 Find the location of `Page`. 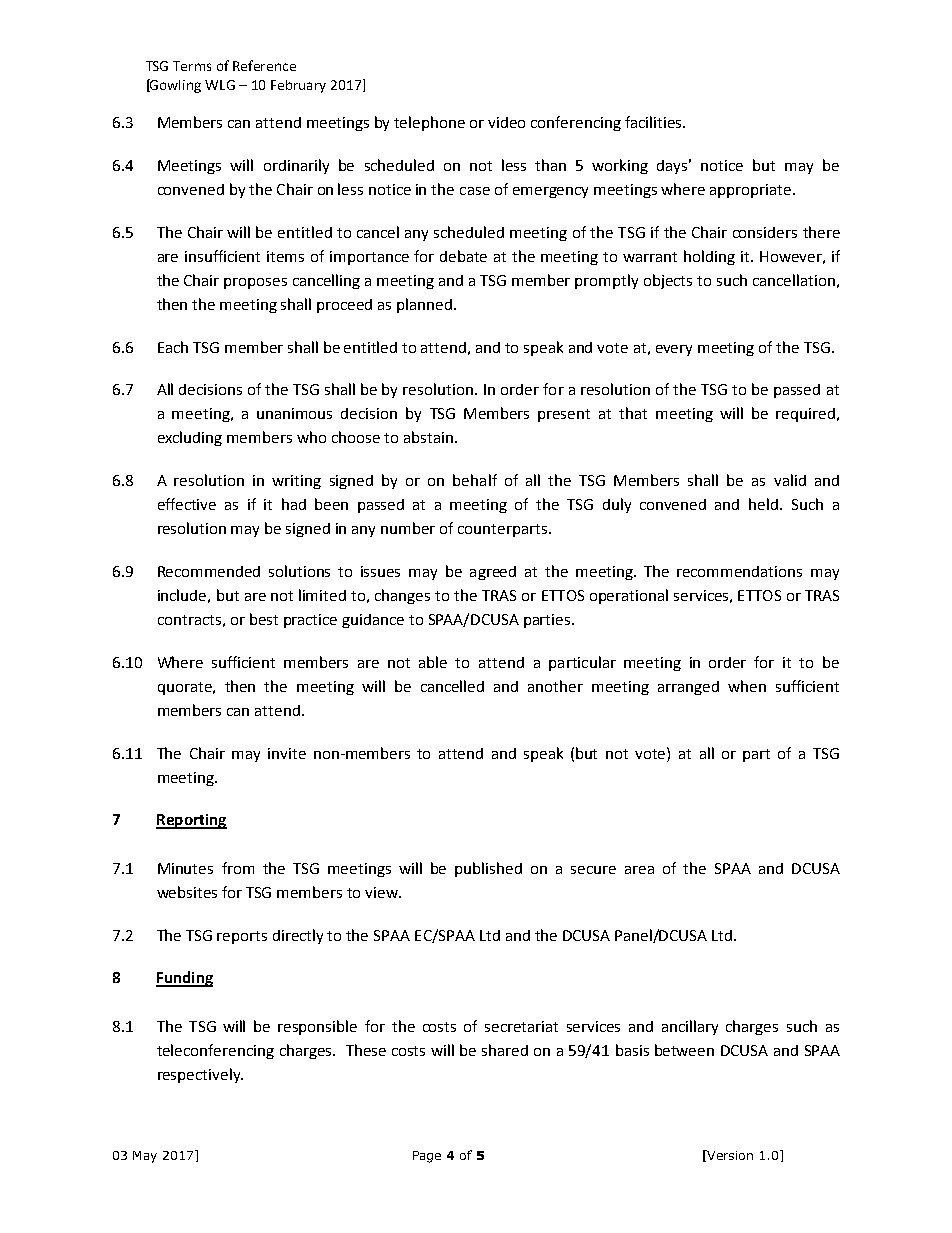

Page is located at coordinates (427, 1157).
